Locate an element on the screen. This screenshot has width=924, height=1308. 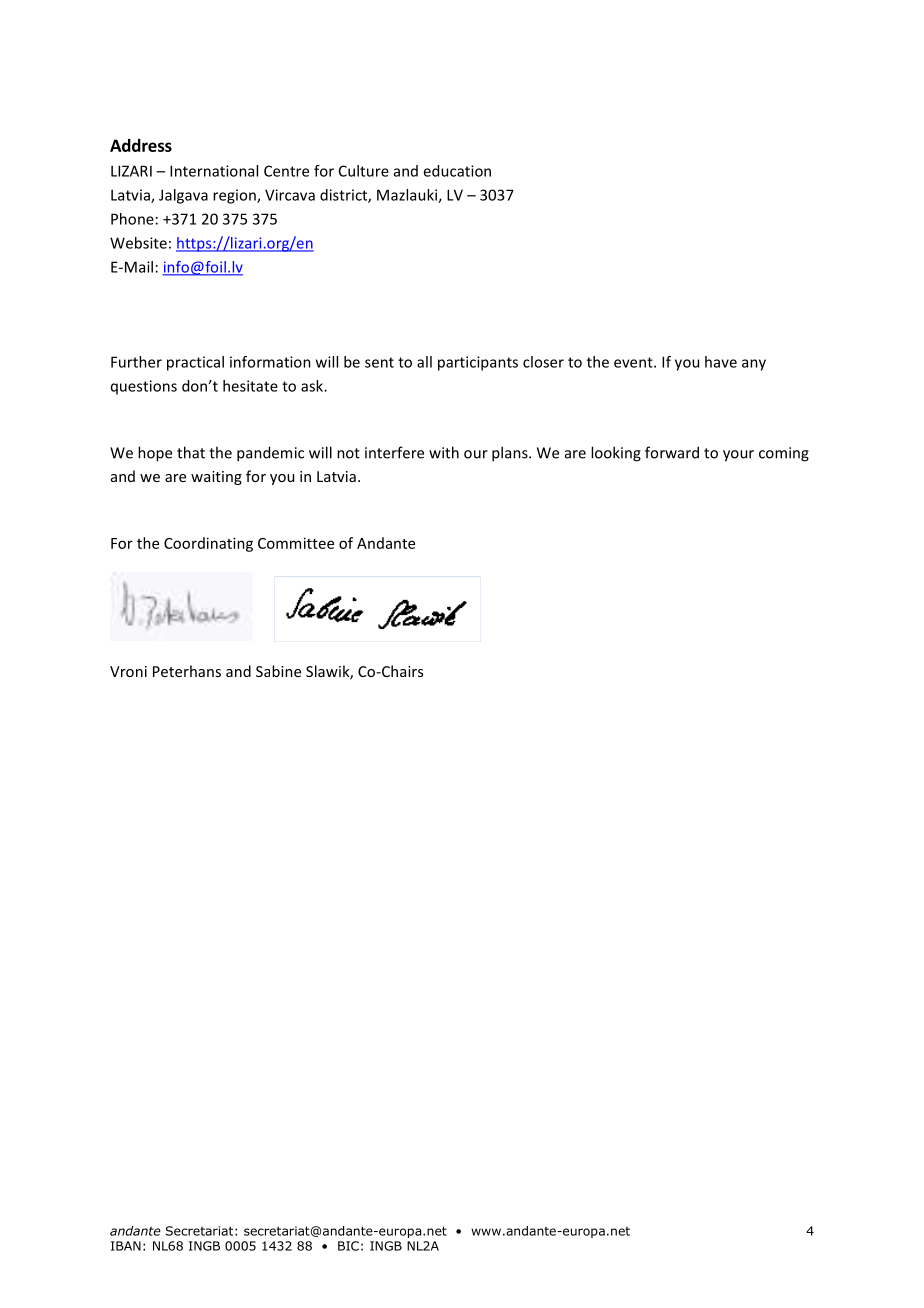
forward is located at coordinates (672, 452).
